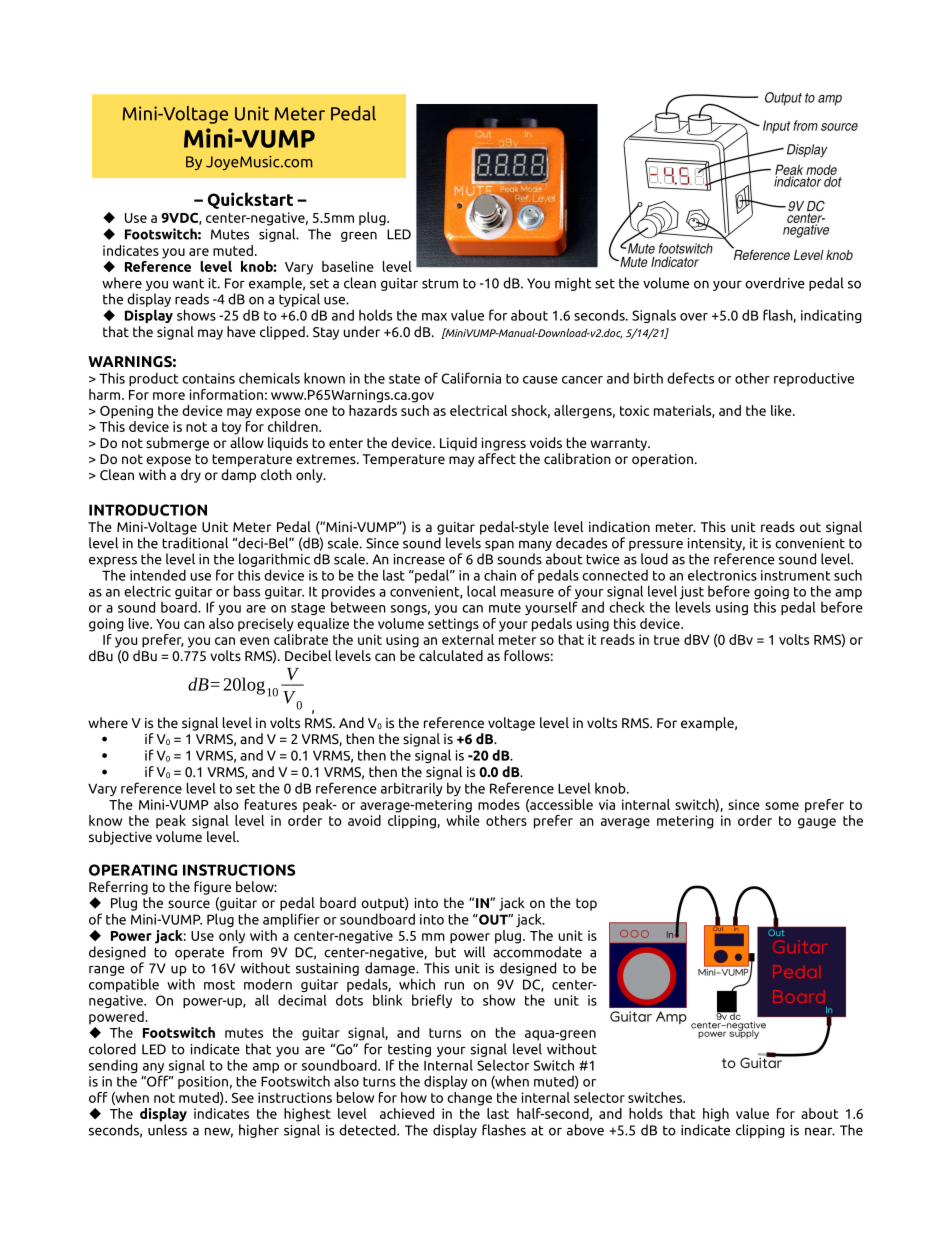 The height and width of the document is (1233, 952). Describe the element at coordinates (499, 546) in the document. I see `span` at that location.
